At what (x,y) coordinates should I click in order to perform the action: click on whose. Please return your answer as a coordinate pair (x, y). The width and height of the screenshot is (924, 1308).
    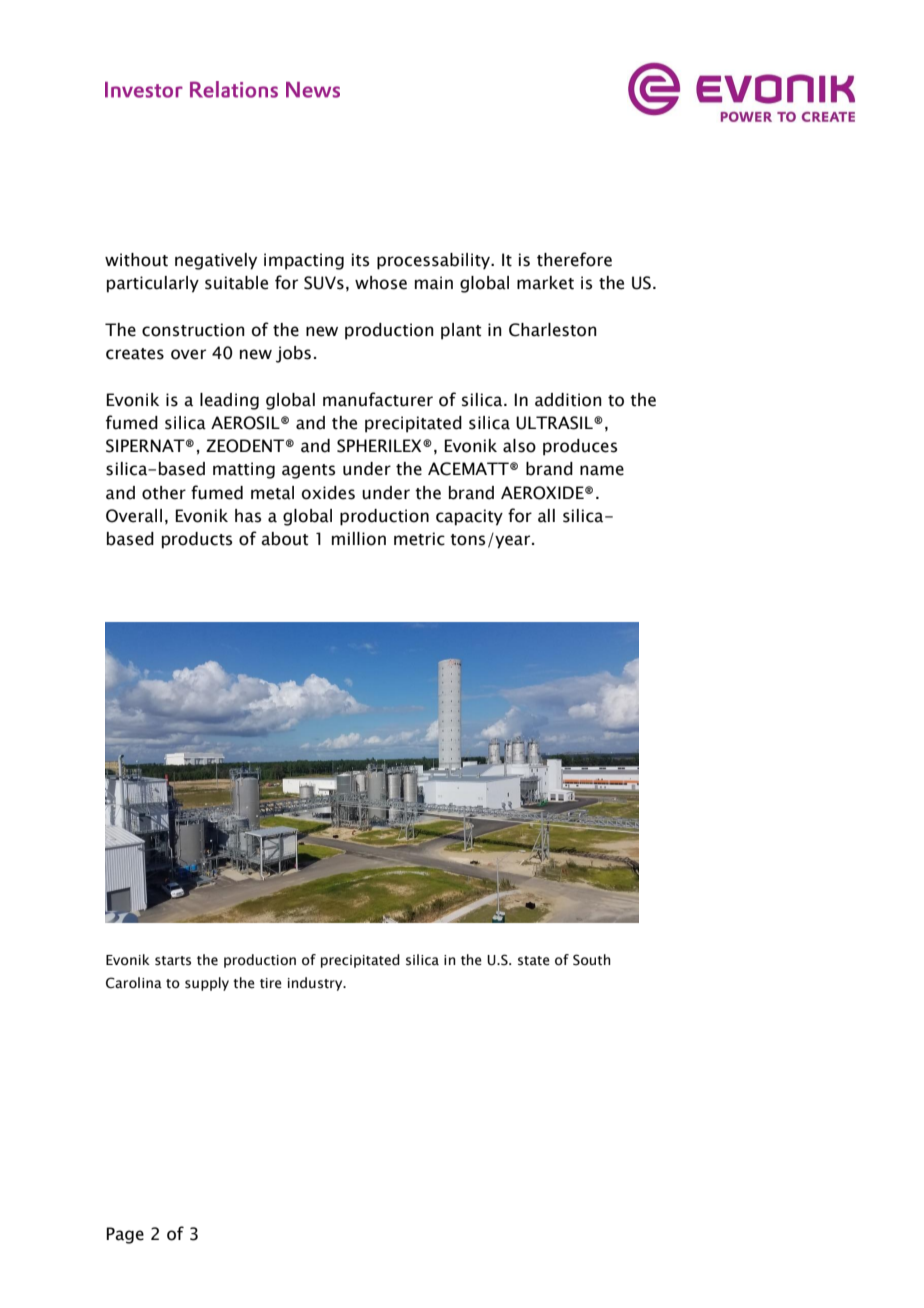
    Looking at the image, I should click on (381, 283).
